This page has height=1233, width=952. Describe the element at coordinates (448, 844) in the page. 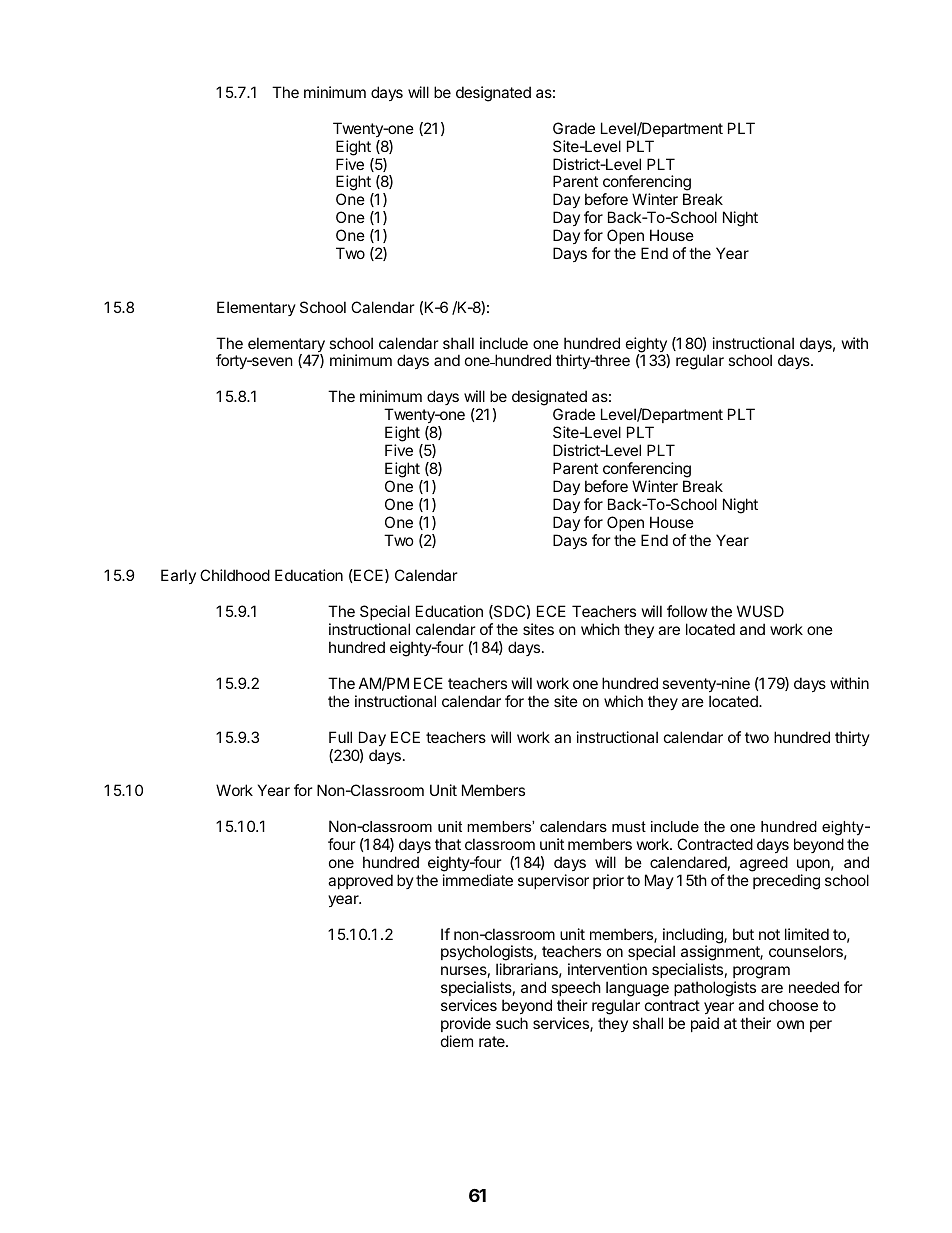

I see `that` at that location.
